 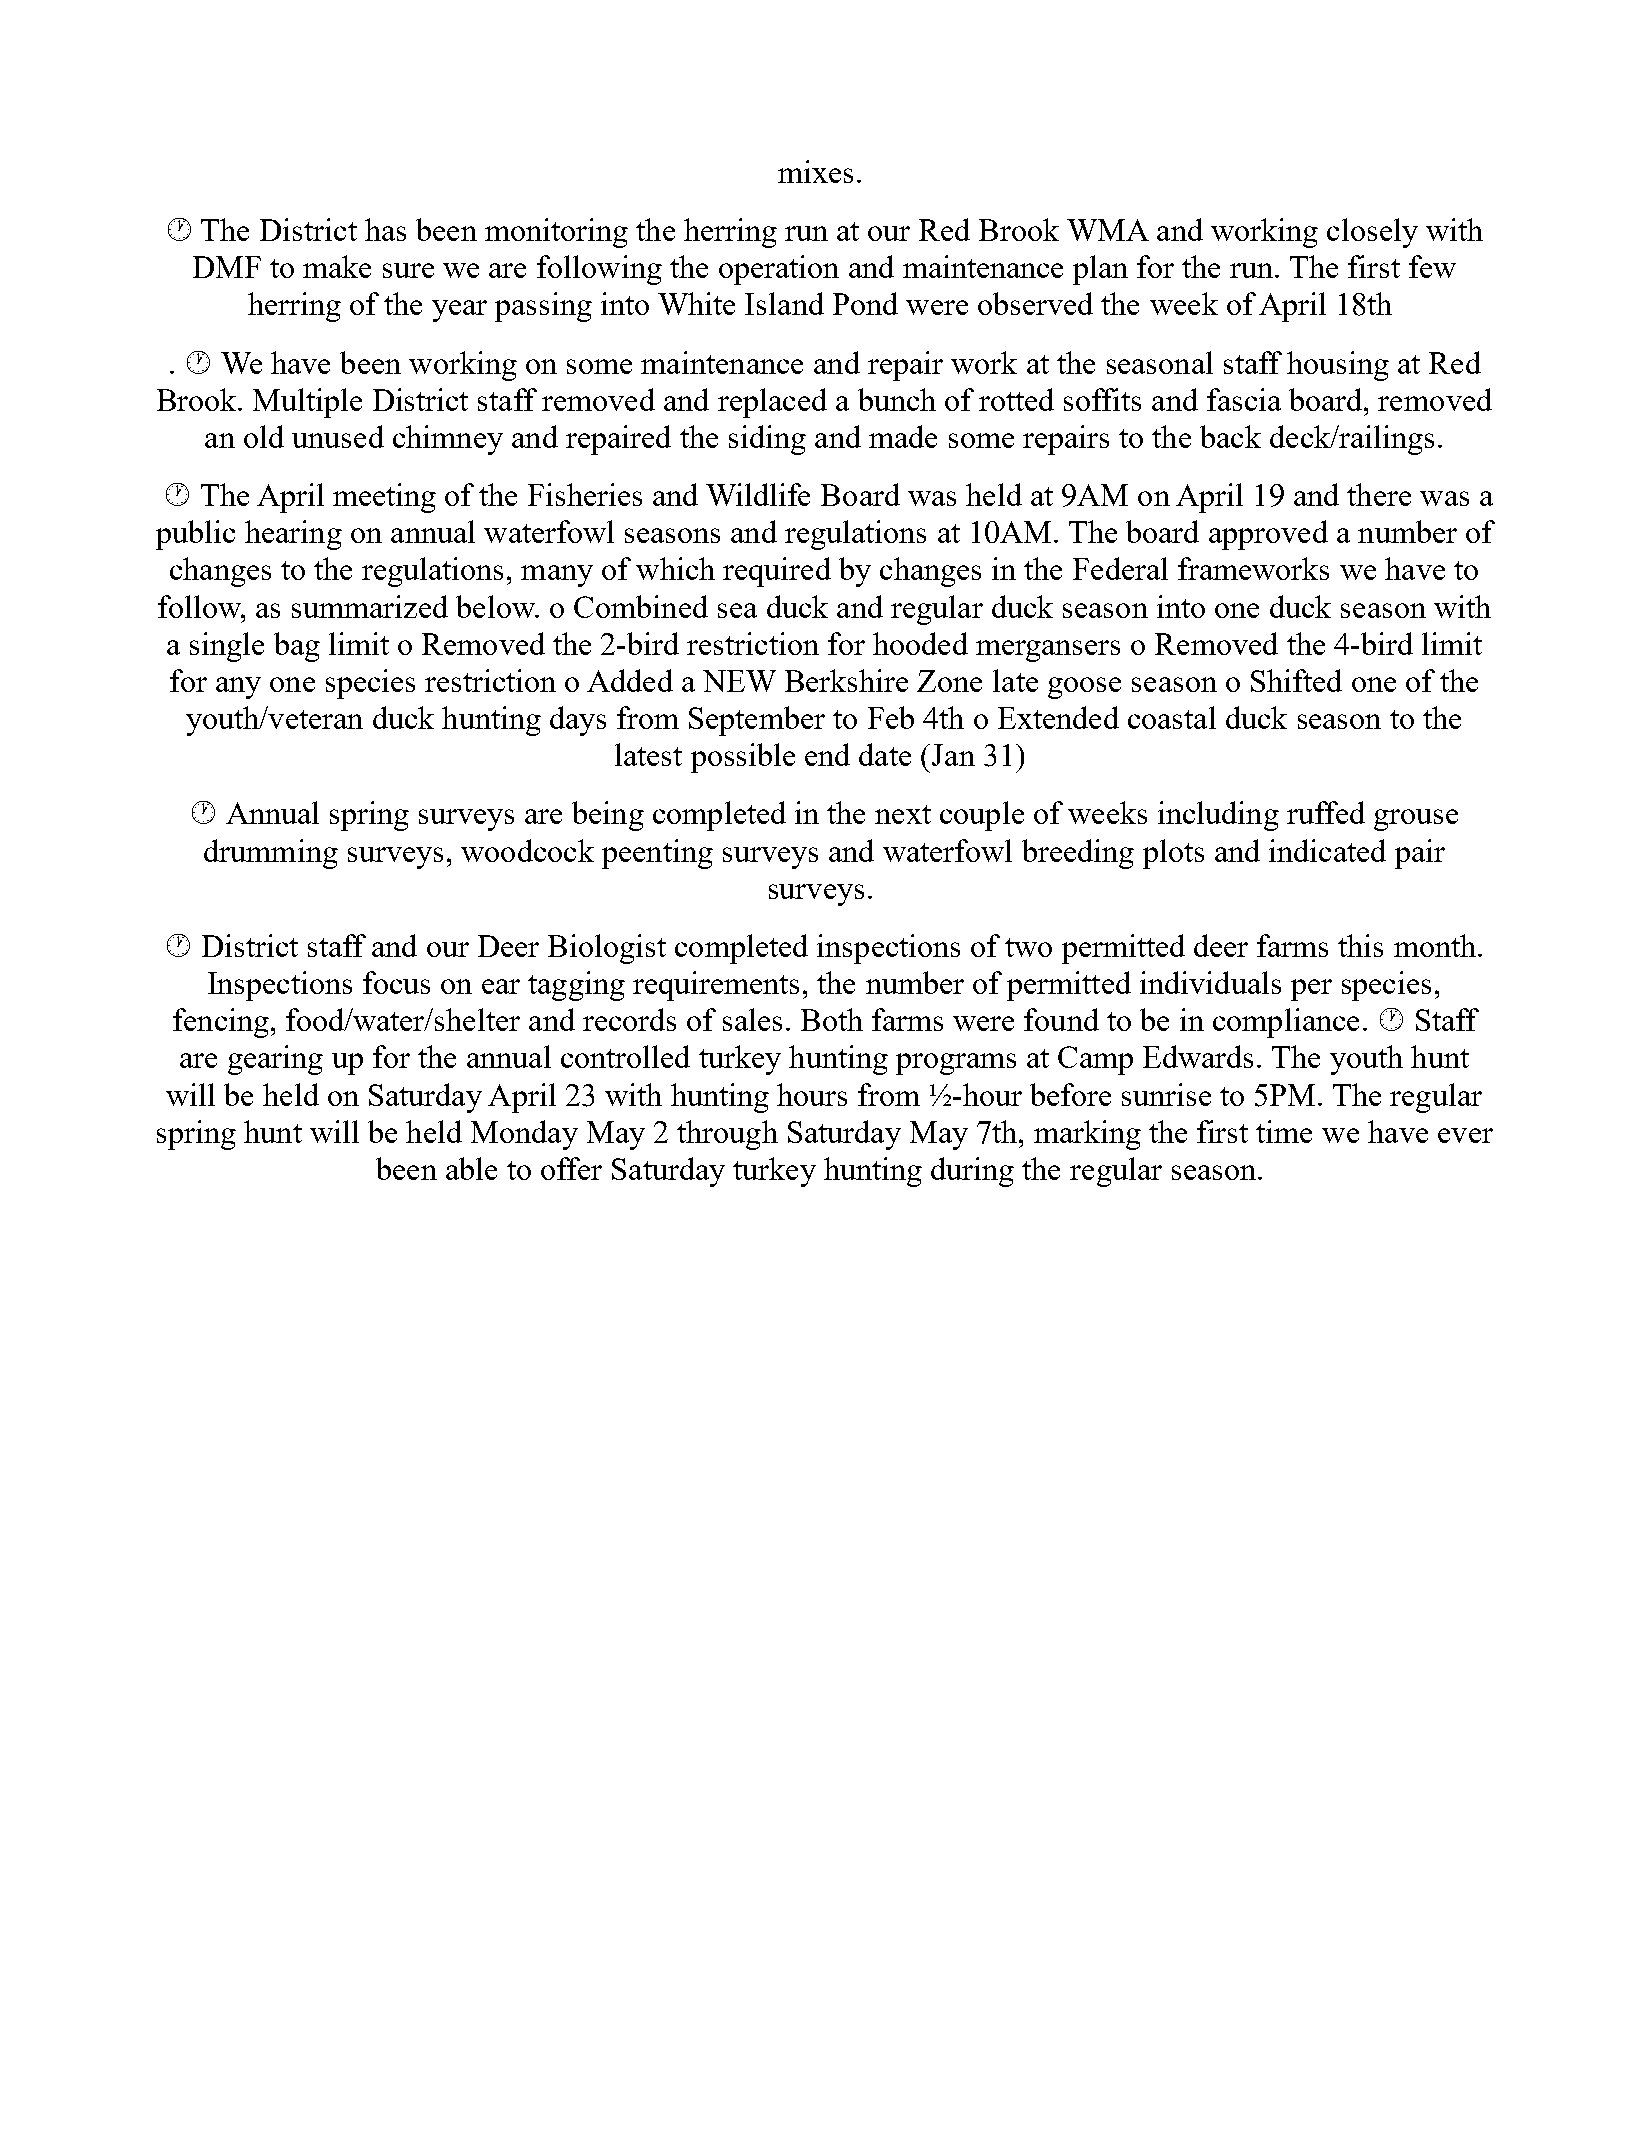 What do you see at coordinates (1372, 233) in the screenshot?
I see `closely` at bounding box center [1372, 233].
